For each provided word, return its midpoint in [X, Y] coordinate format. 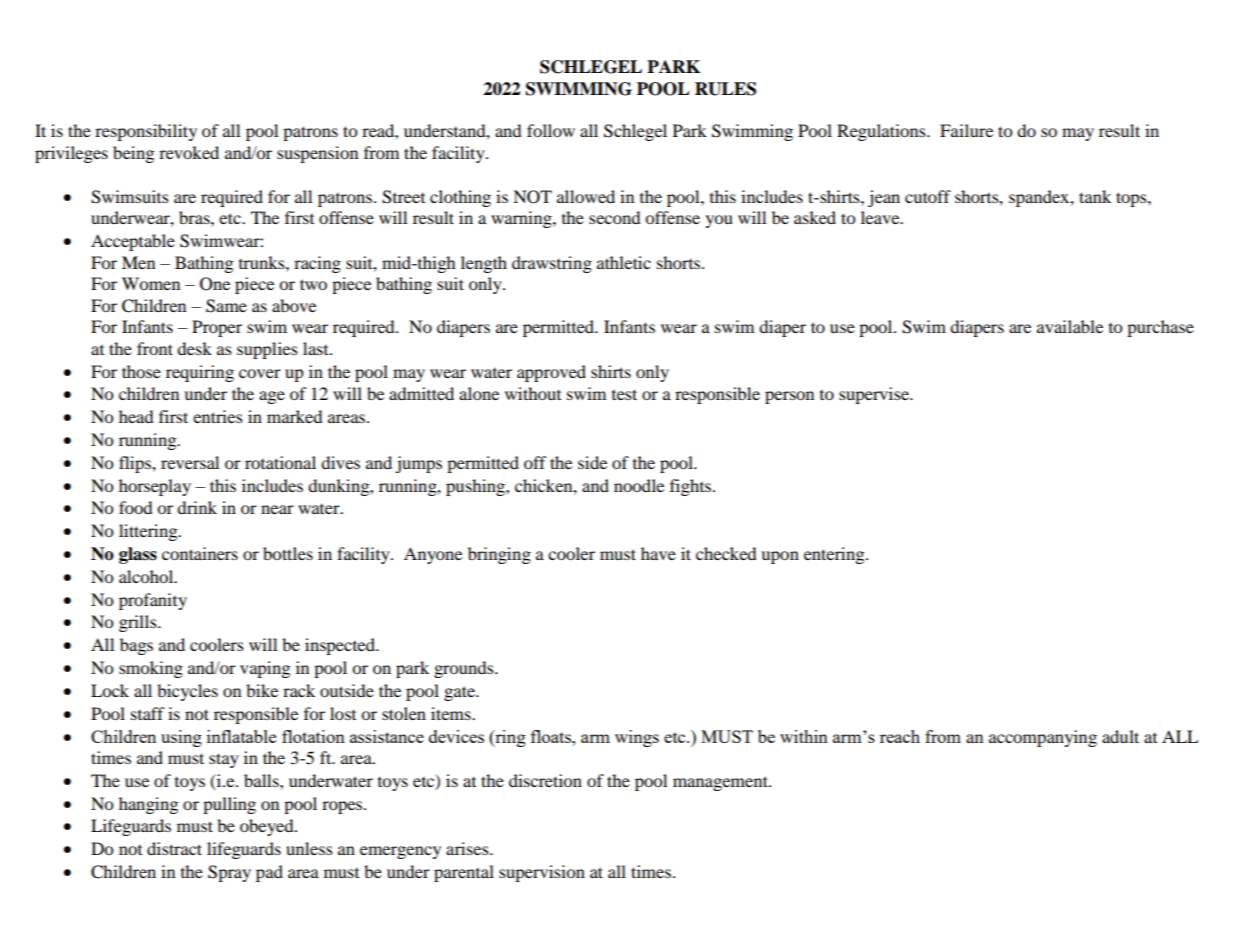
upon [780, 557]
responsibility [146, 132]
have [658, 553]
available [1070, 326]
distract [174, 848]
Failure [966, 130]
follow [551, 130]
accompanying [1043, 738]
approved [551, 373]
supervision [542, 873]
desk [194, 348]
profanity [153, 601]
